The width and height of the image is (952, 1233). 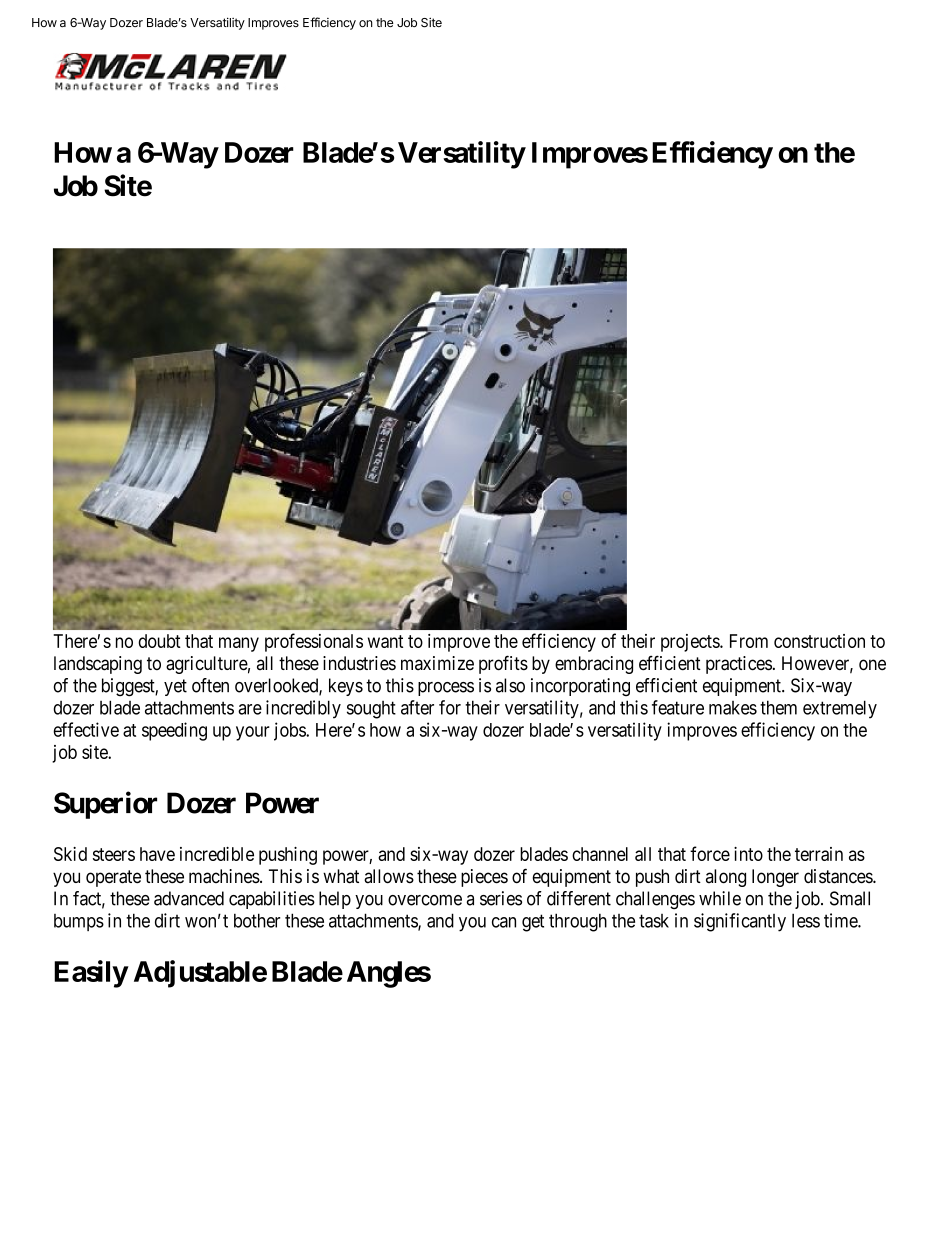 What do you see at coordinates (484, 878) in the image?
I see `pieces` at bounding box center [484, 878].
